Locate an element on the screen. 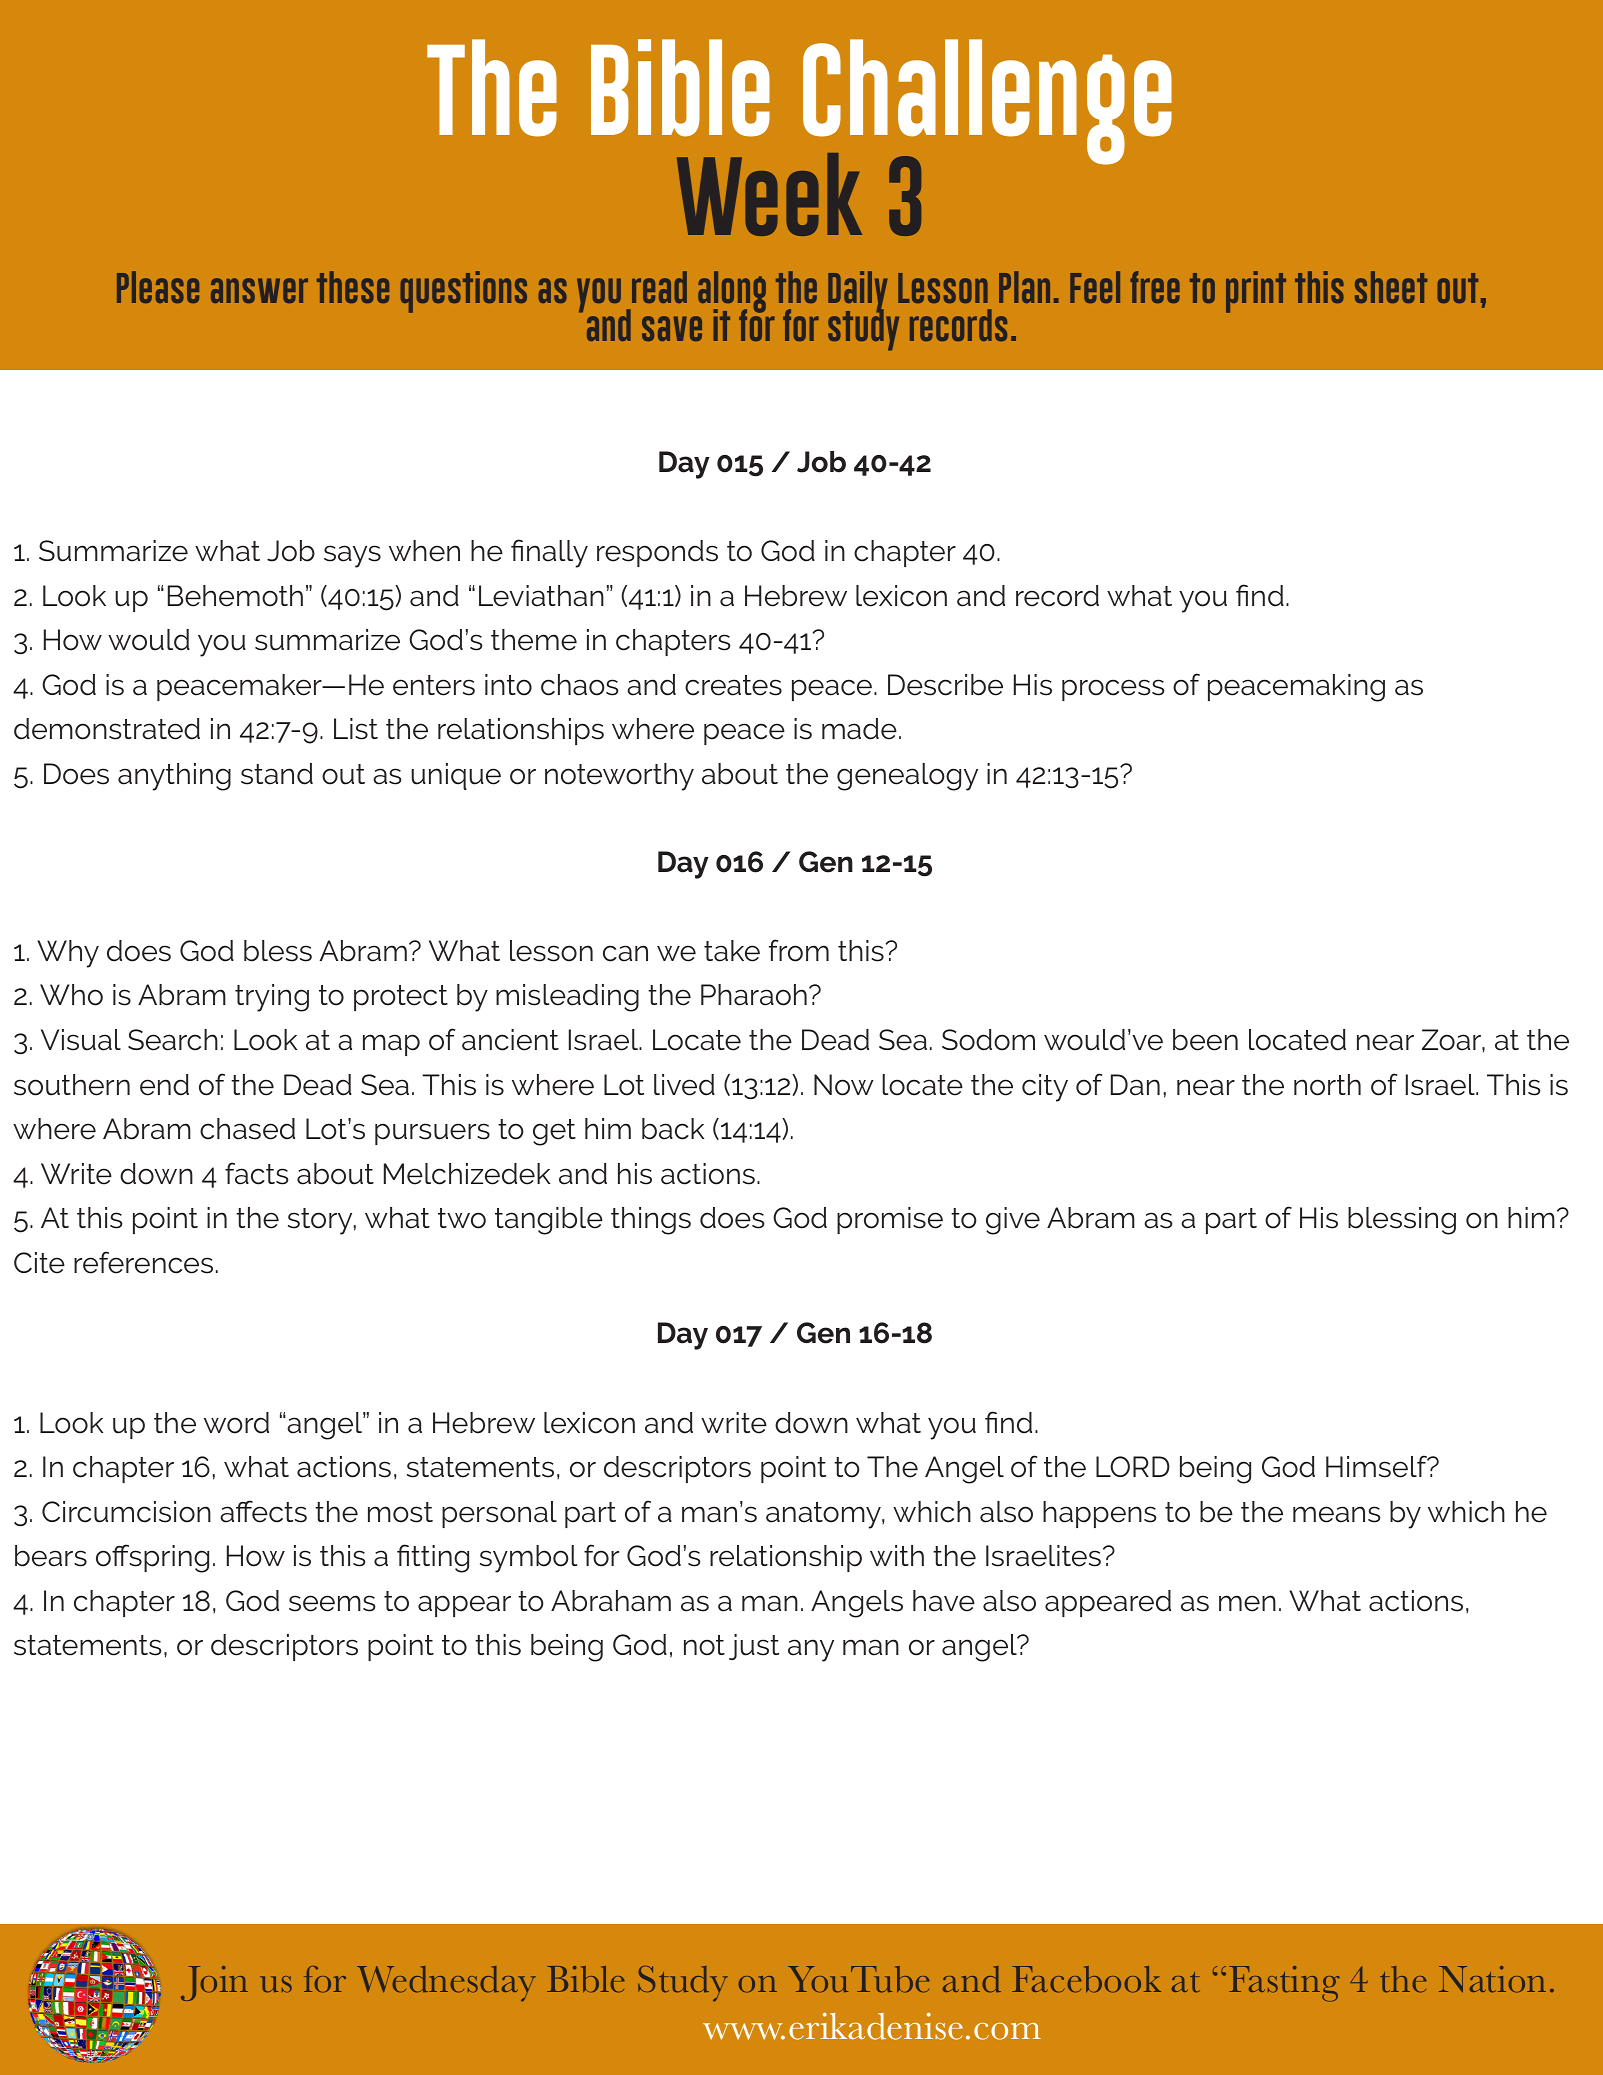 This screenshot has width=1603, height=2075. Week is located at coordinates (769, 194).
